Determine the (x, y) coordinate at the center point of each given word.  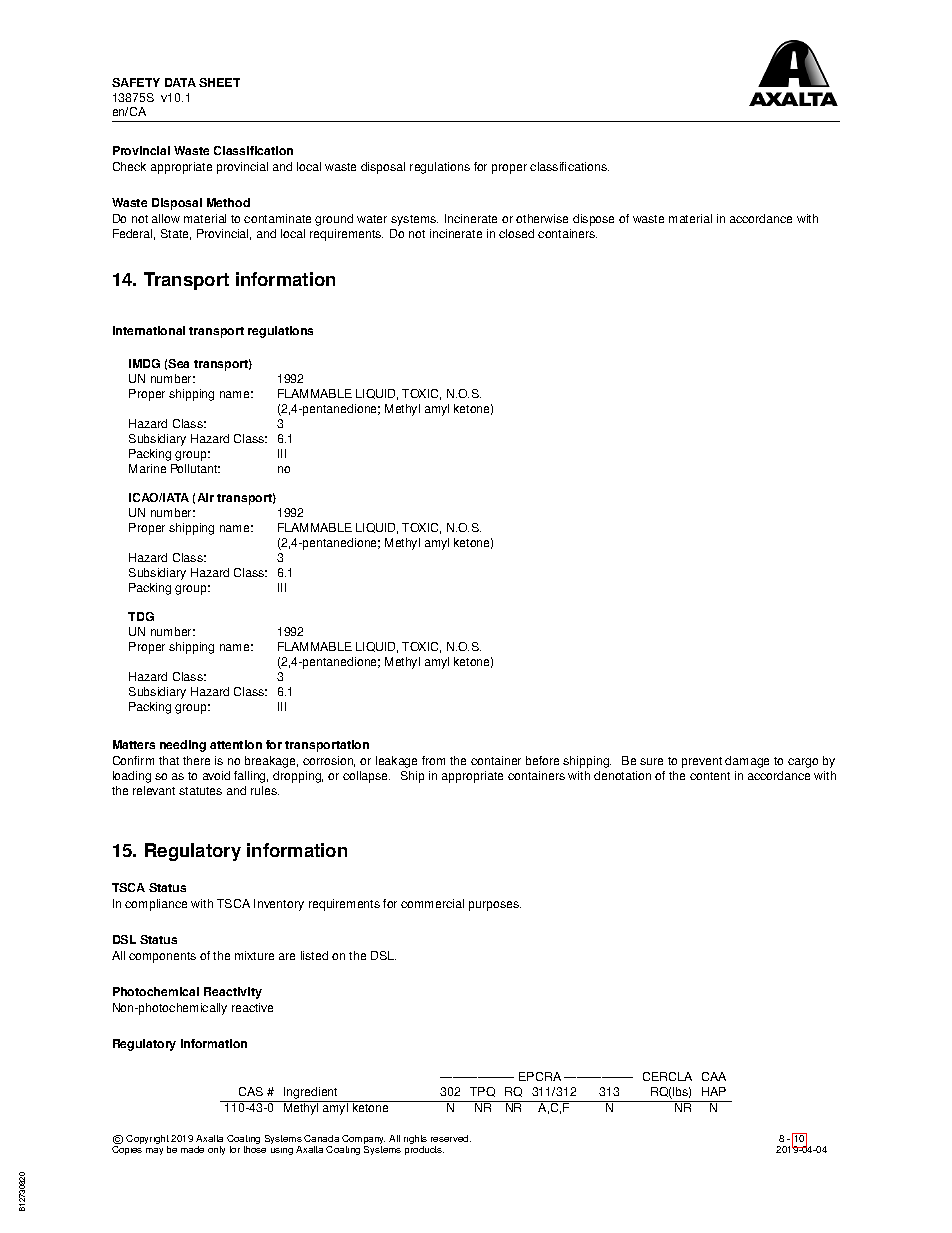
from (433, 760)
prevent (702, 762)
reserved (451, 1138)
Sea (178, 363)
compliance (156, 905)
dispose (593, 220)
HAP (714, 1091)
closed (516, 233)
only (216, 1150)
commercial (432, 903)
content (710, 776)
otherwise (542, 218)
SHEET (219, 82)
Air (206, 497)
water (372, 219)
